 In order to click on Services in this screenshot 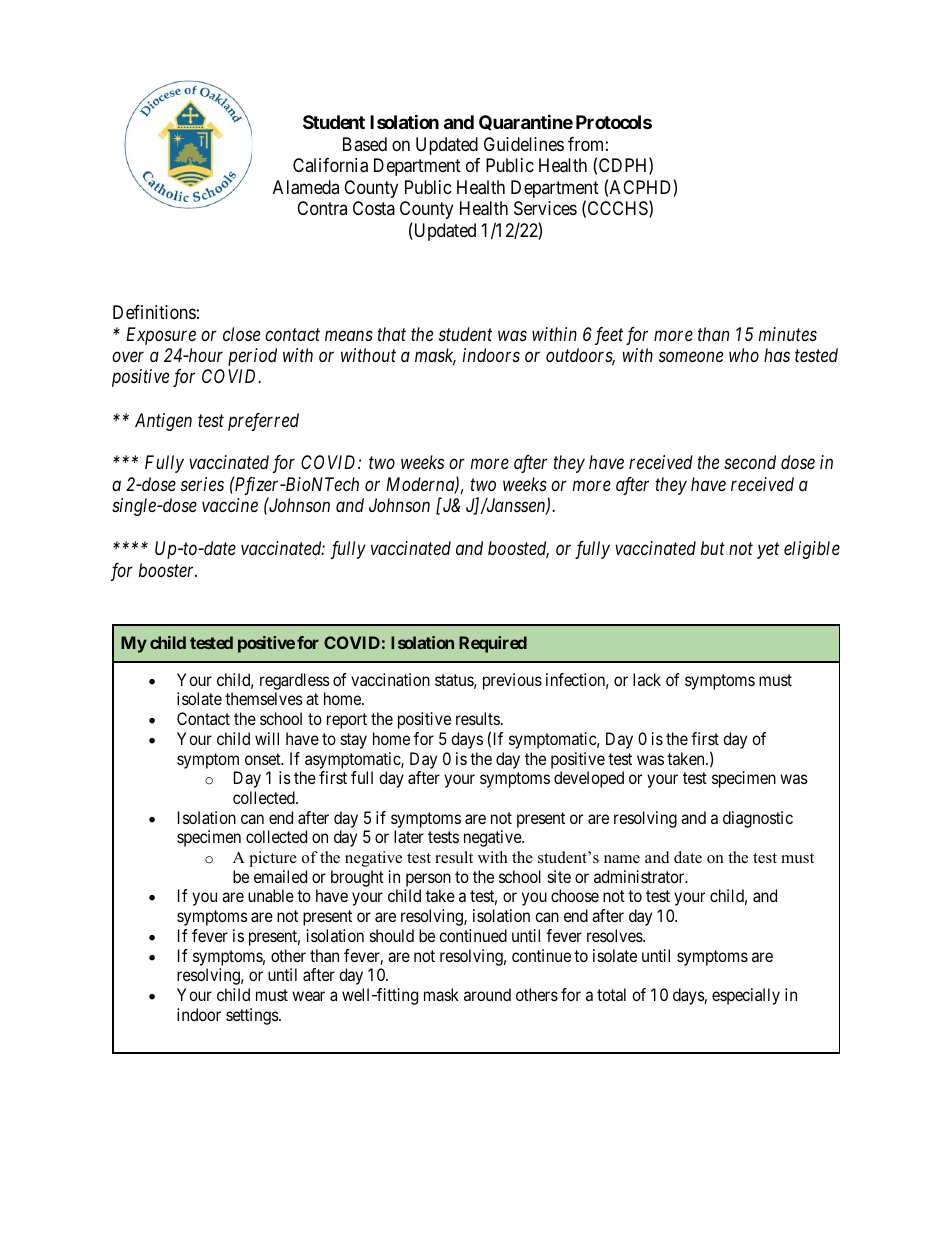, I will do `click(545, 208)`.
